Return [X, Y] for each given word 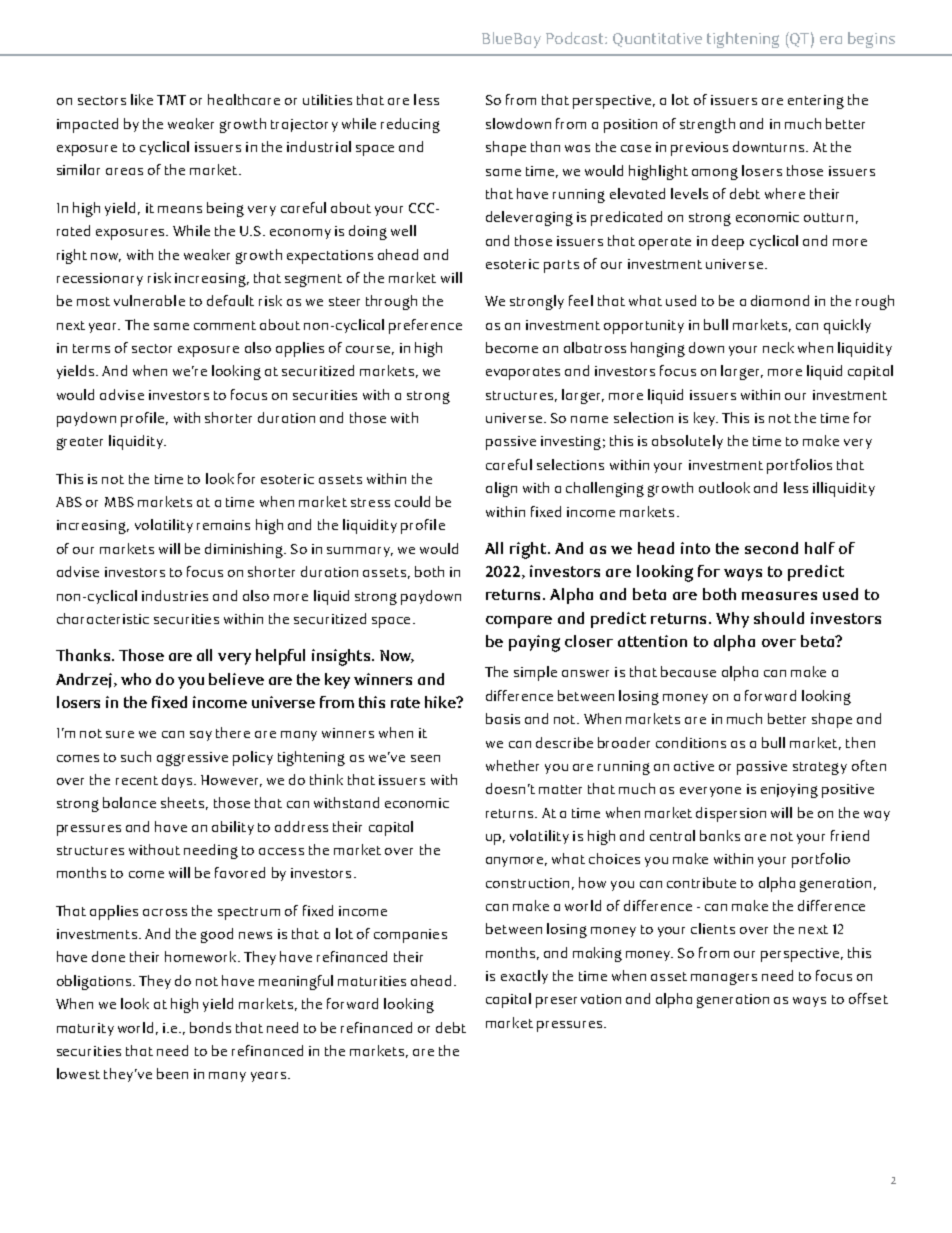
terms [91, 348]
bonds [210, 1027]
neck [778, 347]
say [201, 736]
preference [425, 326]
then [860, 742]
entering [816, 102]
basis [503, 718]
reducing [410, 125]
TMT [171, 100]
